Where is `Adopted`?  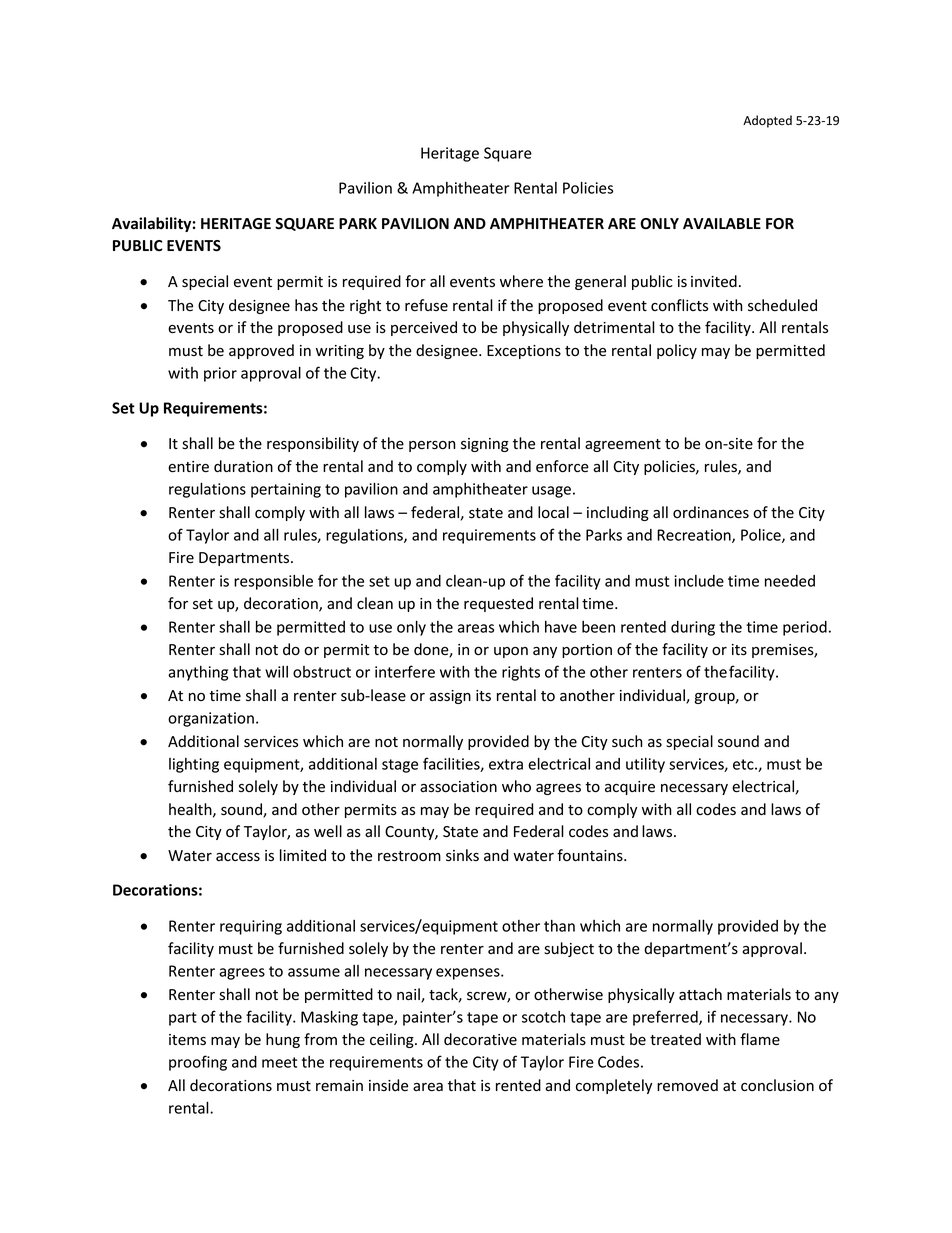 Adopted is located at coordinates (767, 121).
